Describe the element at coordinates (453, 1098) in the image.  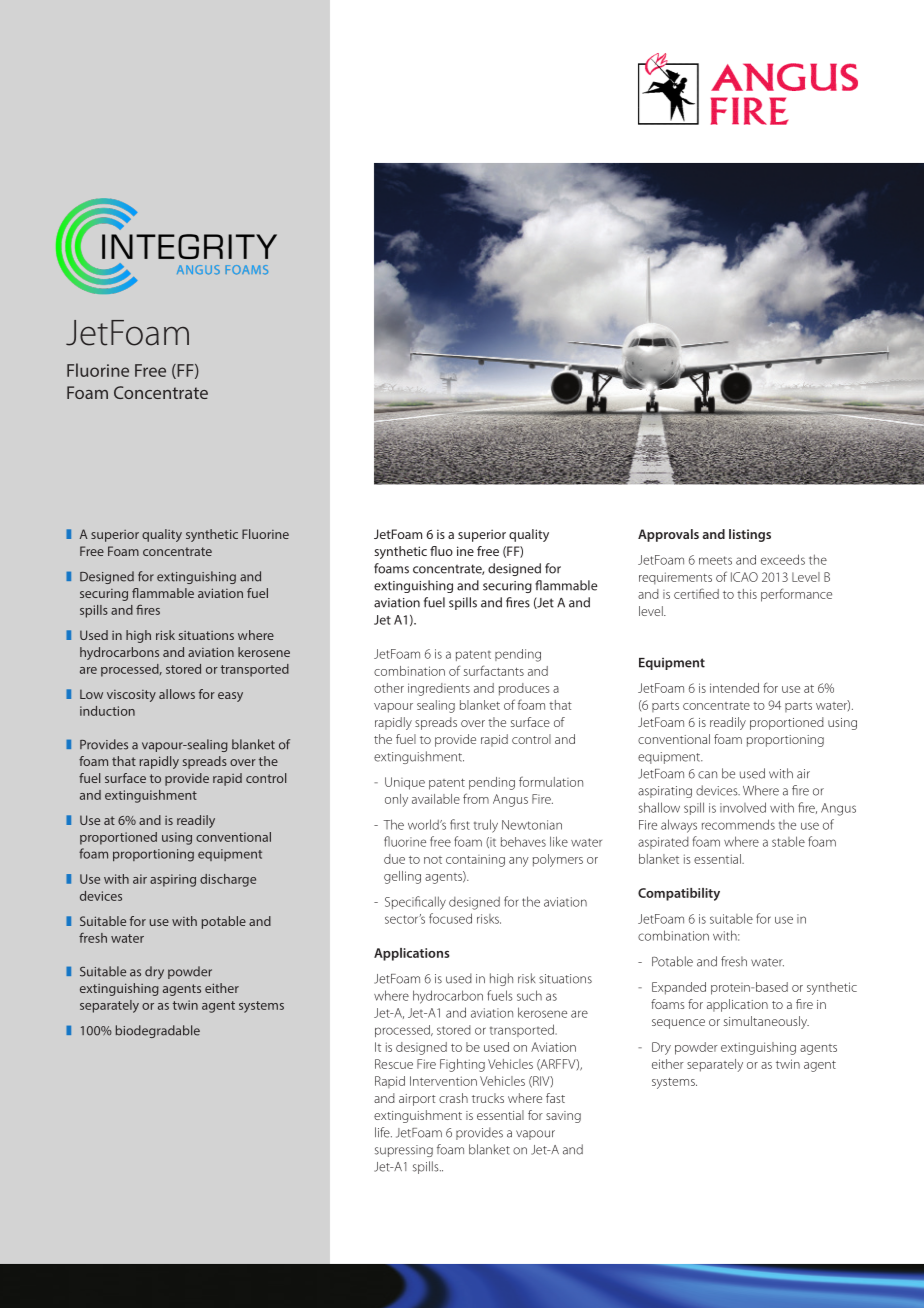
I see `crash` at that location.
